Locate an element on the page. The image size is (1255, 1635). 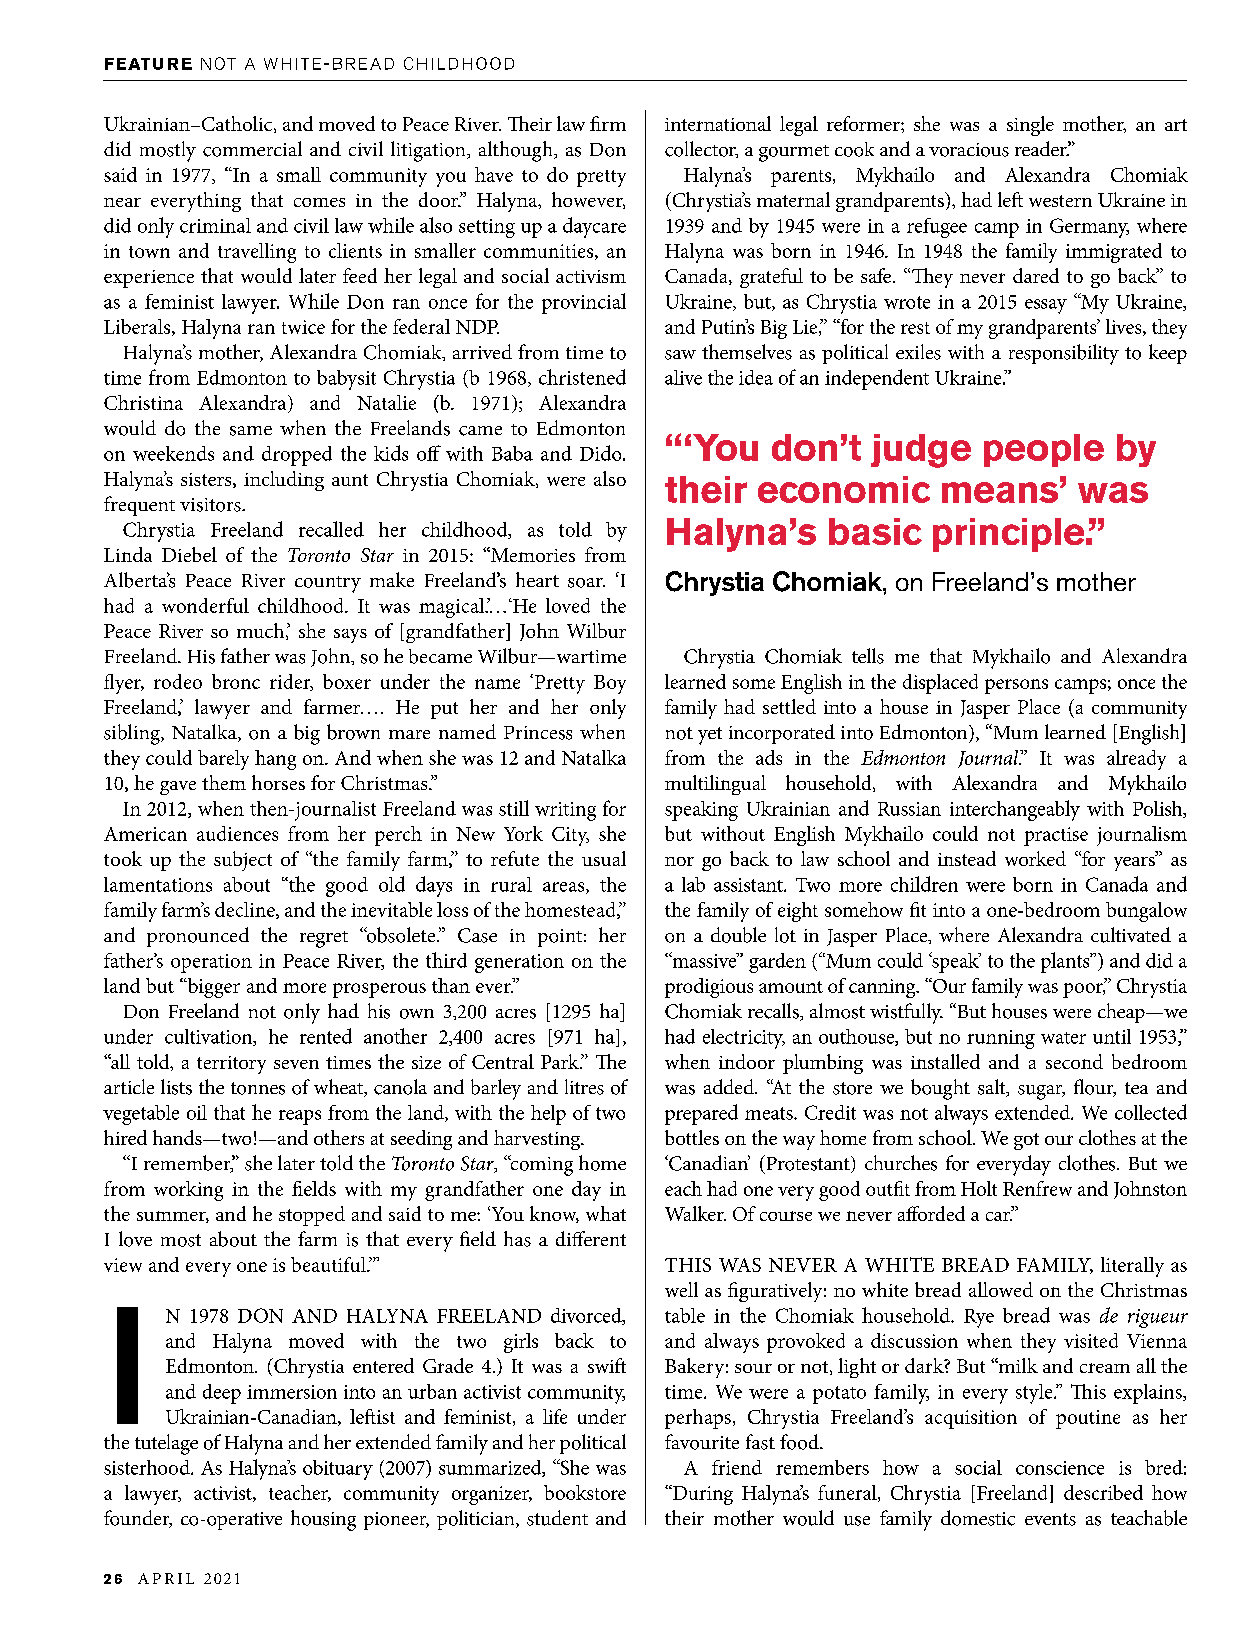
visitors is located at coordinates (211, 505).
